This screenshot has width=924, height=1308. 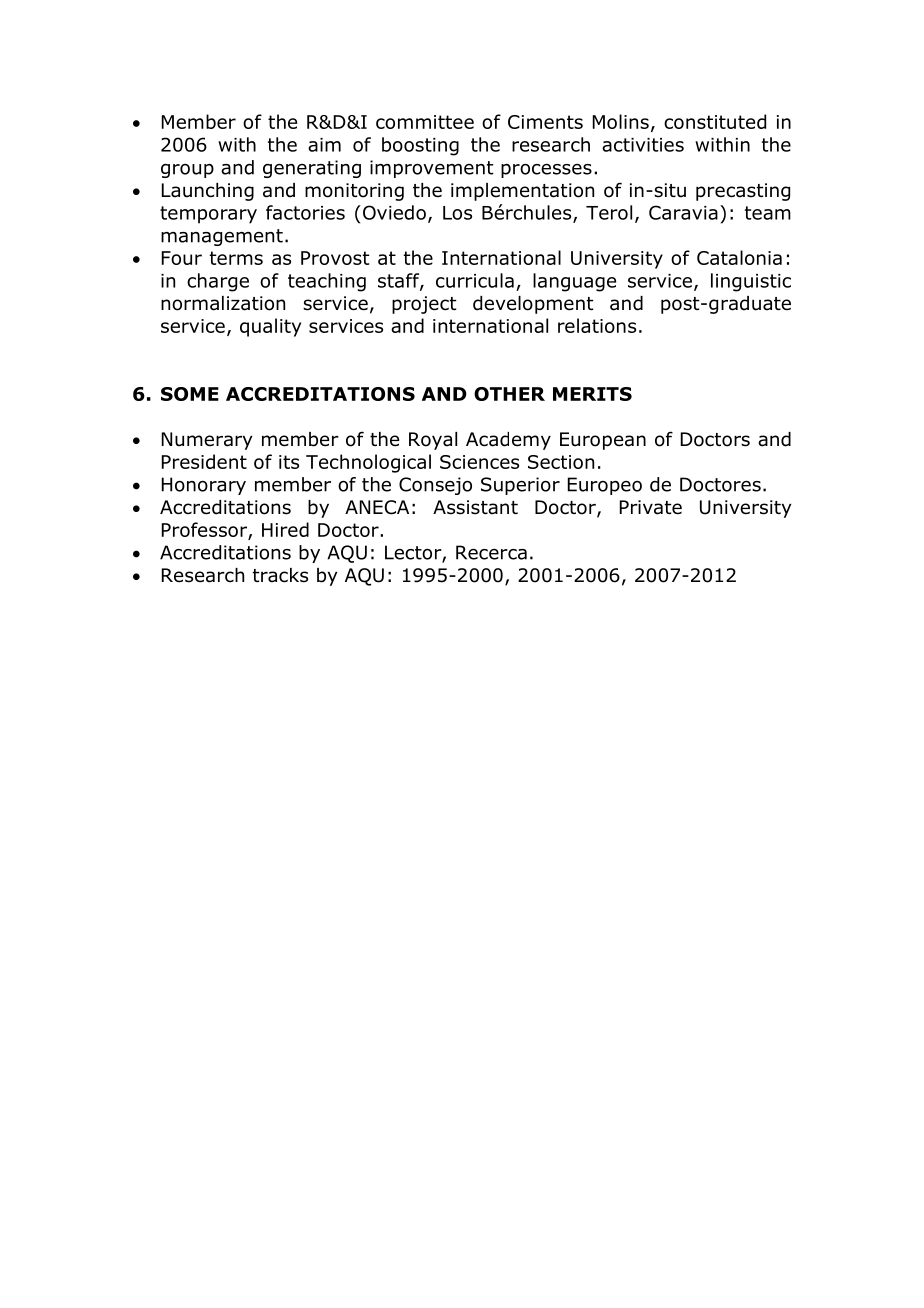 What do you see at coordinates (425, 122) in the screenshot?
I see `committee` at bounding box center [425, 122].
